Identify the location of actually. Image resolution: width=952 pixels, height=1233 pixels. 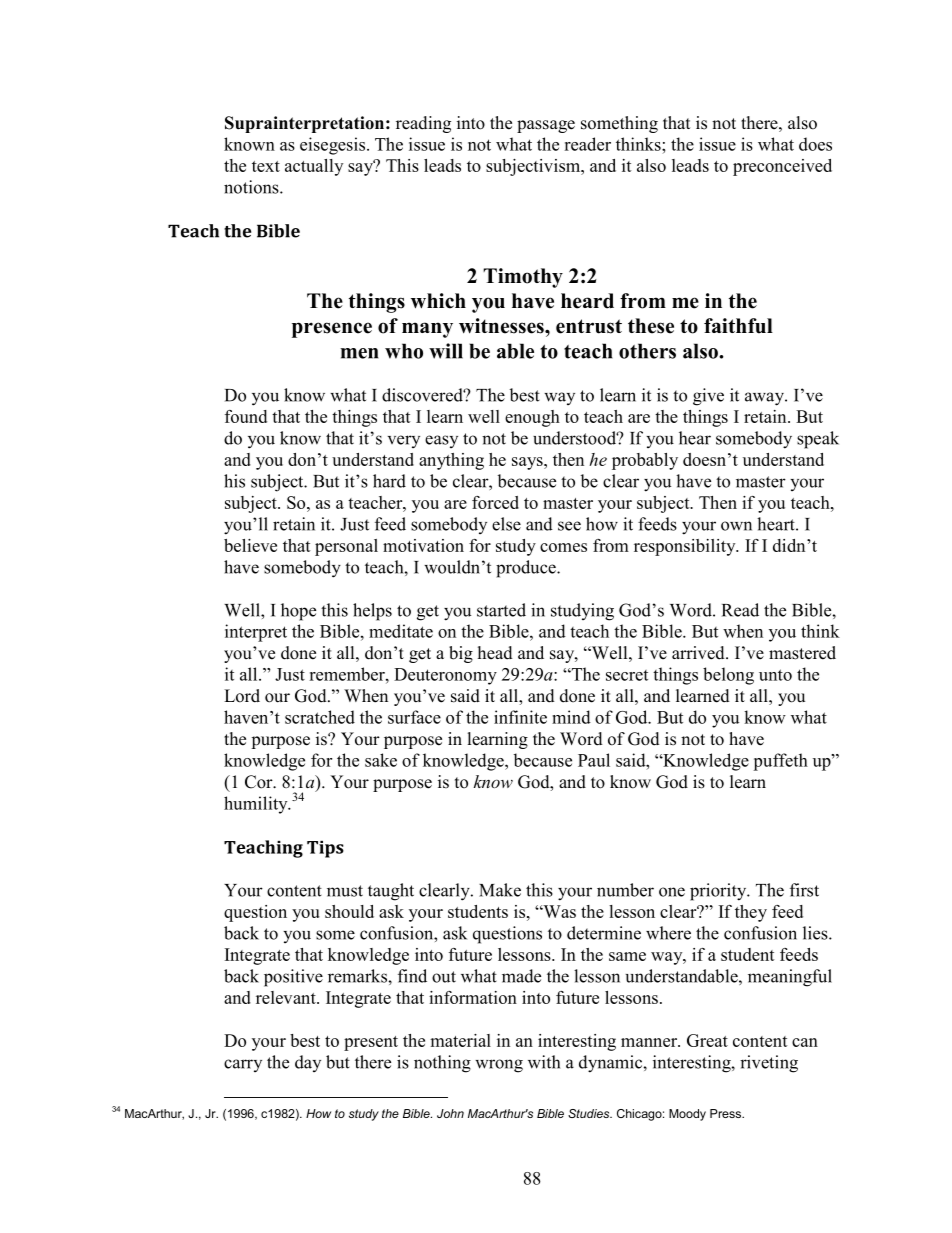
(314, 167).
